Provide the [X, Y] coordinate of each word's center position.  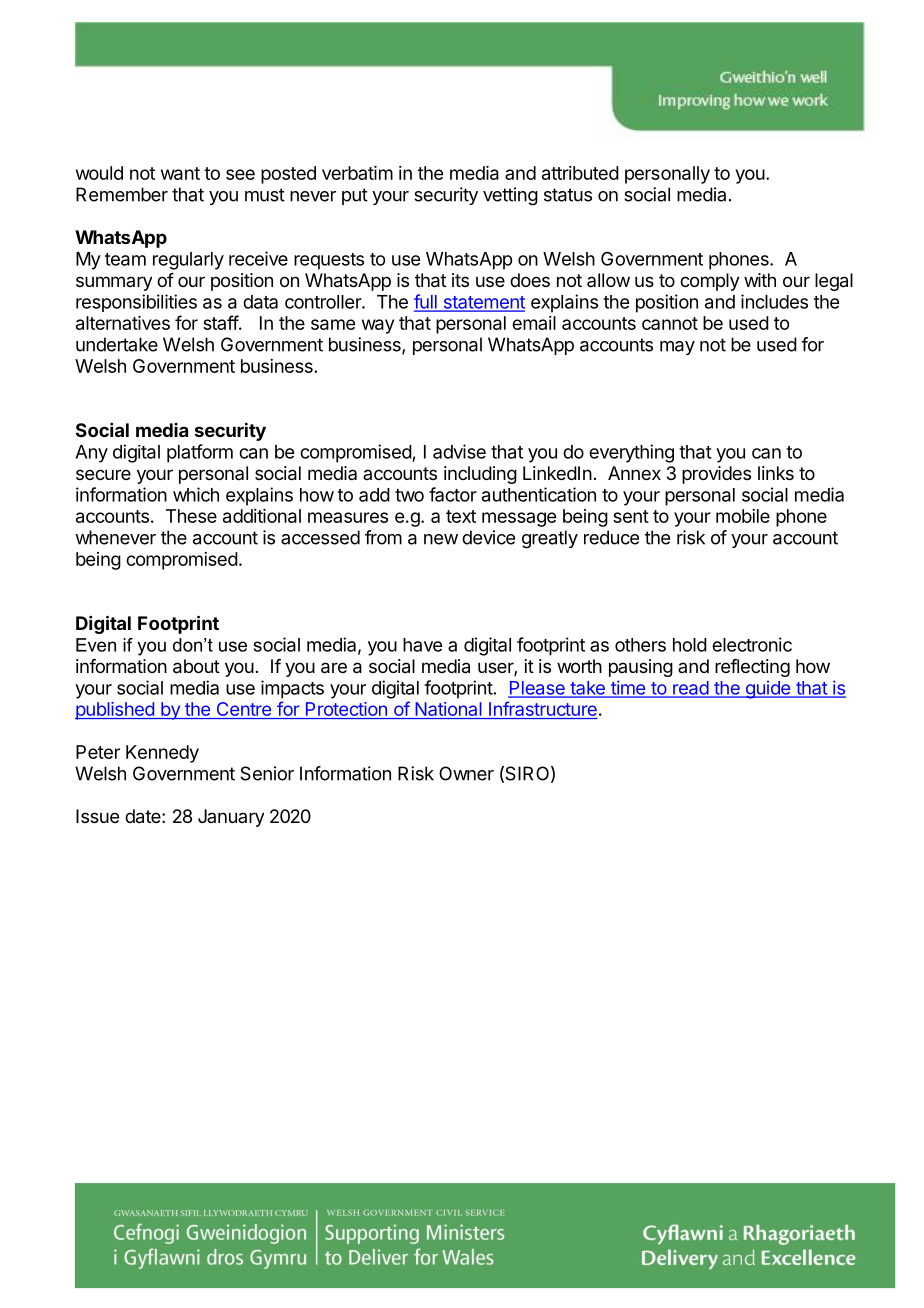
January [231, 818]
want [180, 173]
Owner [466, 773]
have [422, 645]
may [677, 348]
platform [200, 453]
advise [459, 451]
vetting [510, 196]
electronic [752, 644]
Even [96, 645]
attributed [580, 173]
